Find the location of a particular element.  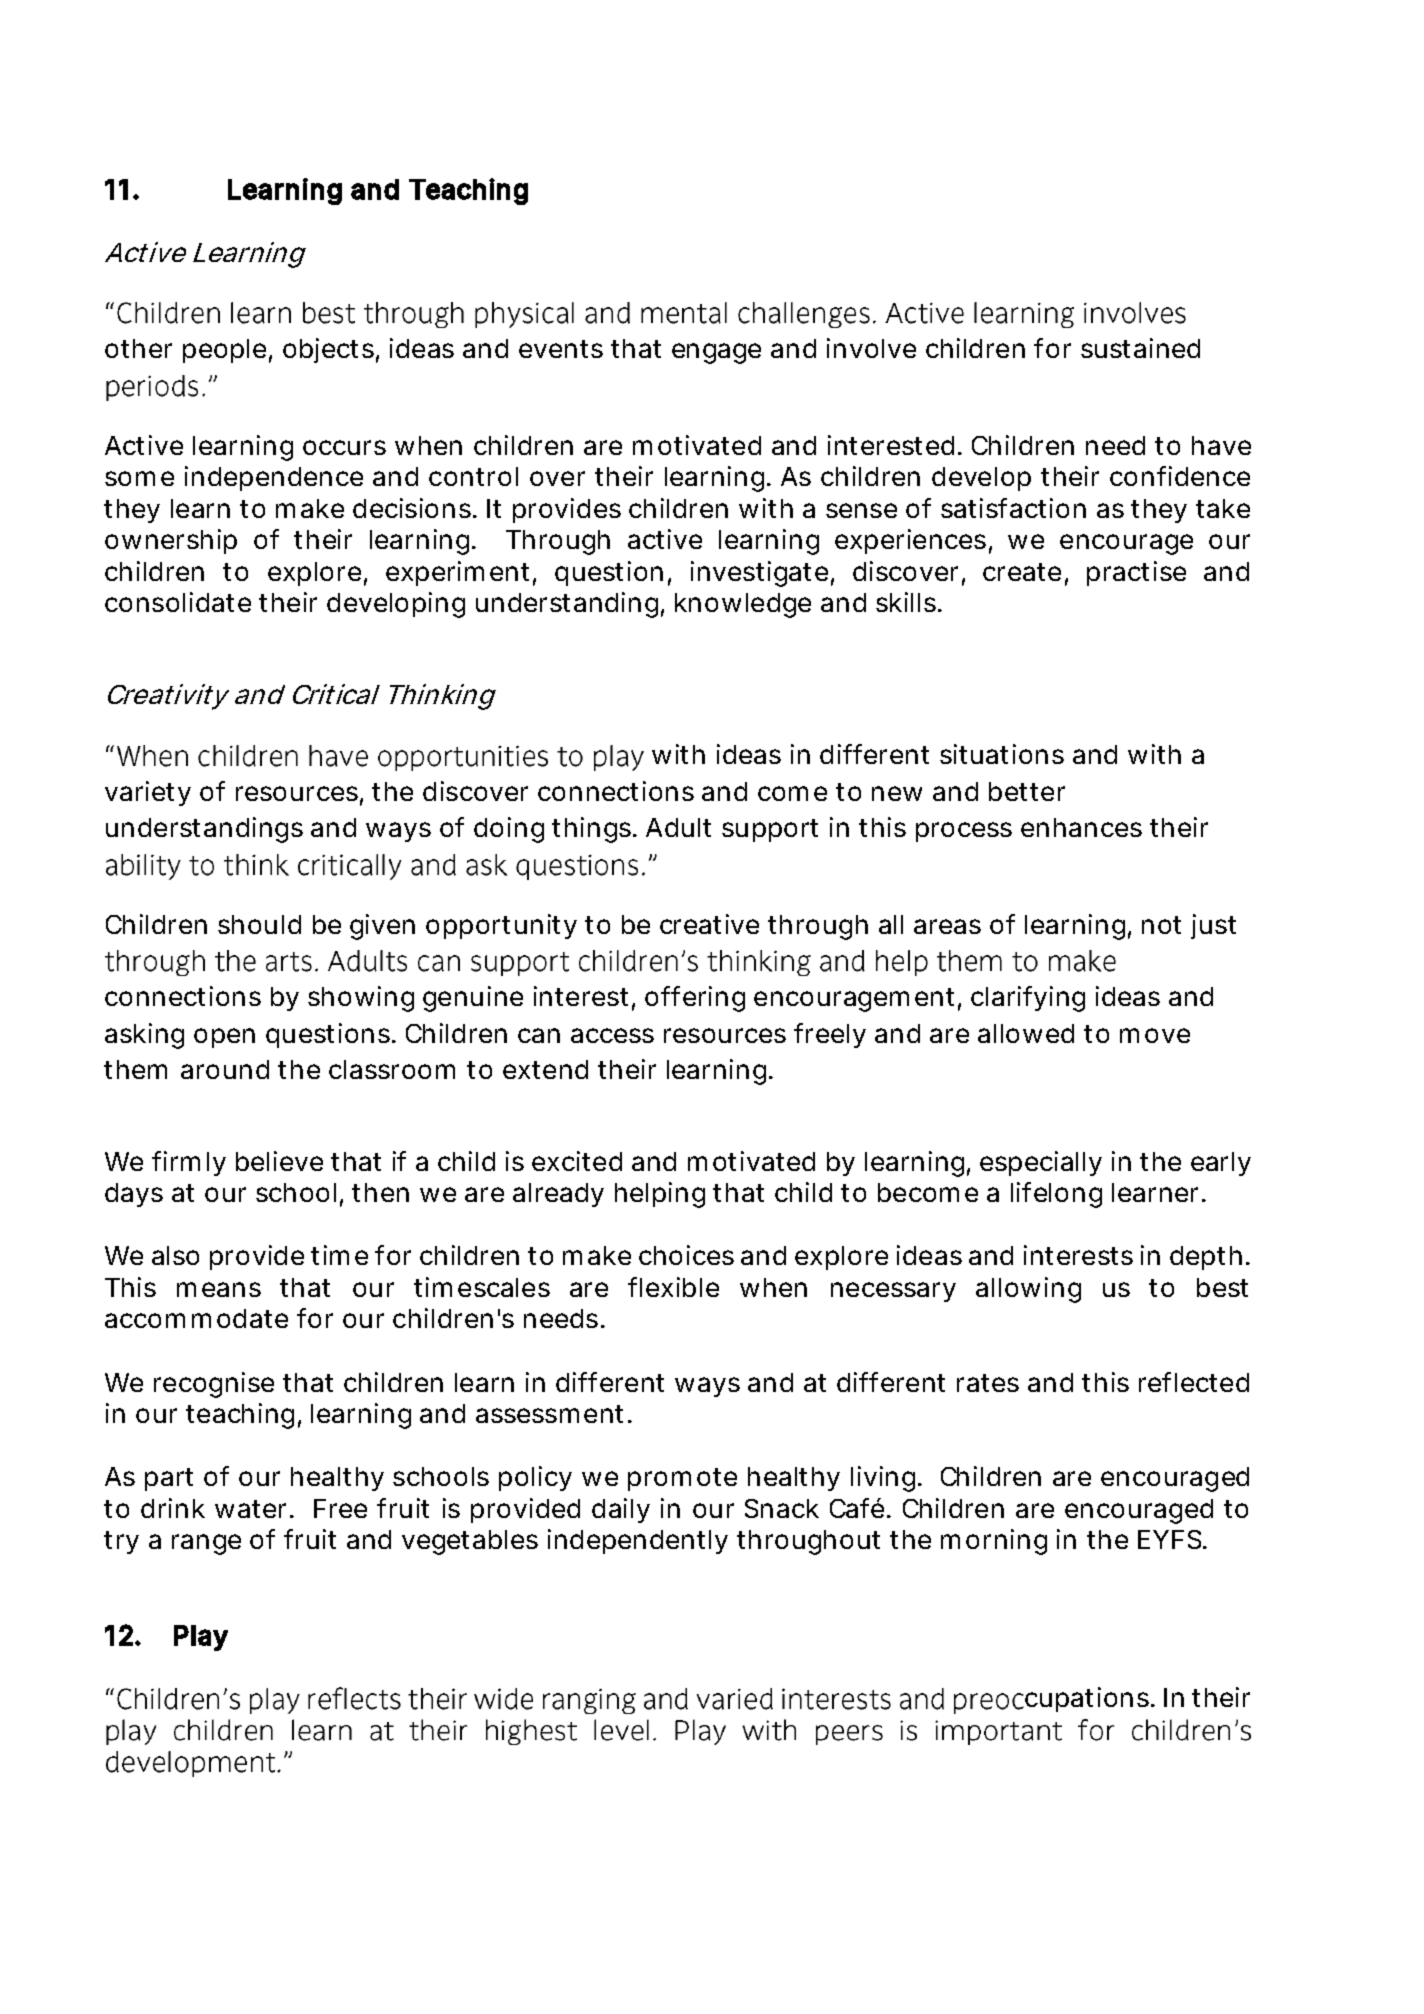

promote is located at coordinates (682, 1479).
